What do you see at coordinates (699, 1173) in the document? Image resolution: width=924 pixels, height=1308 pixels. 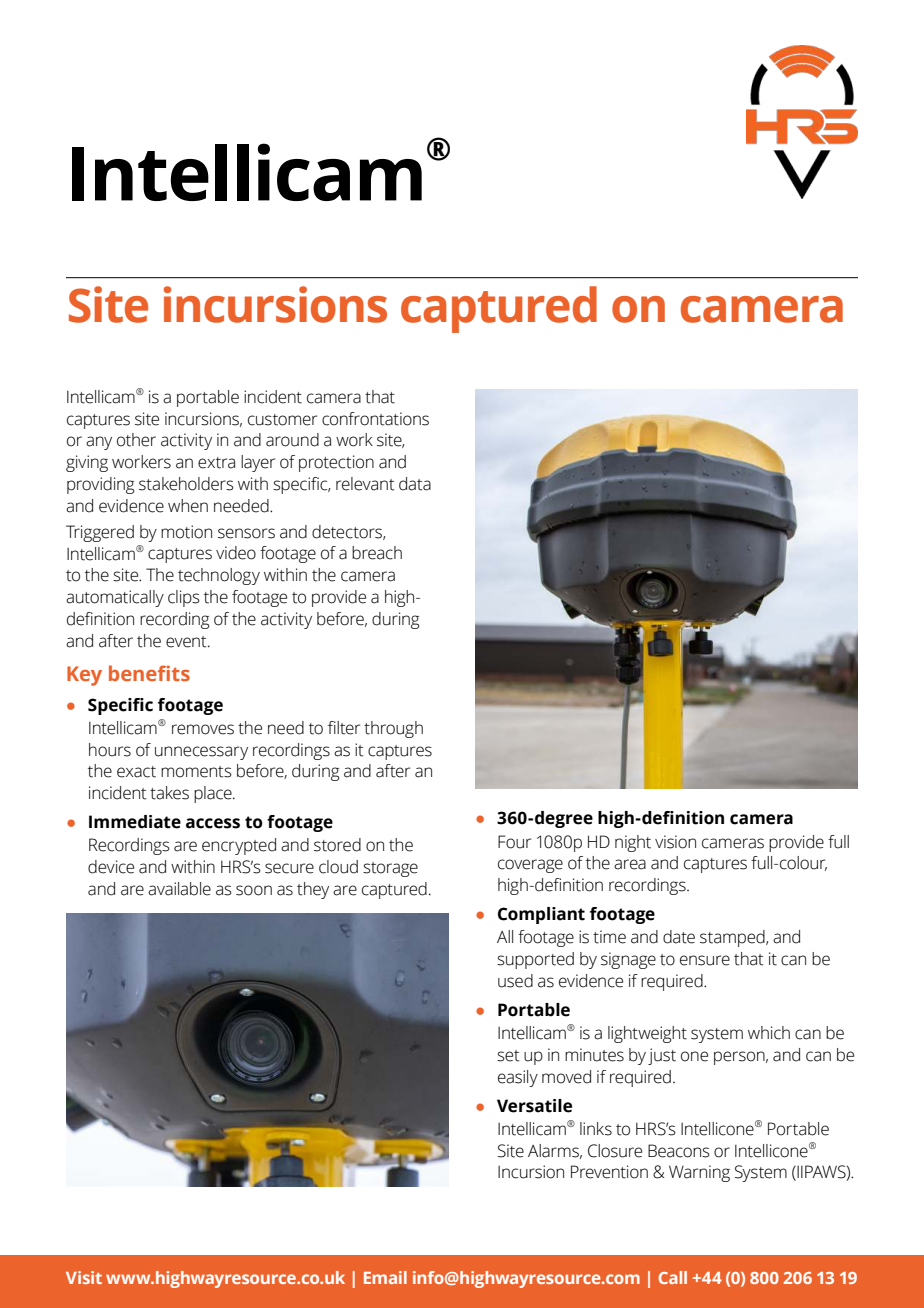 I see `Warning` at bounding box center [699, 1173].
